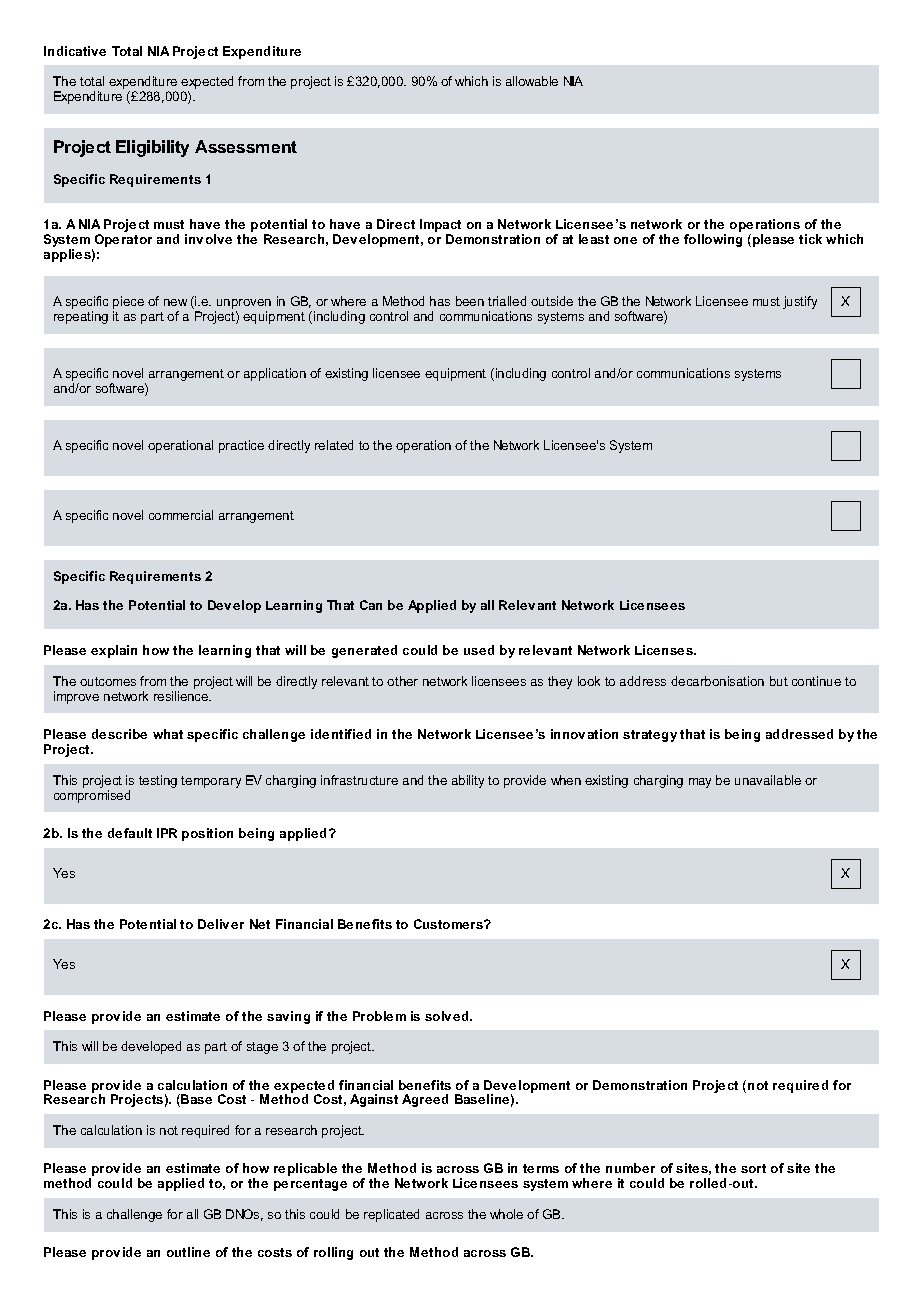  What do you see at coordinates (391, 1215) in the screenshot?
I see `replicated` at bounding box center [391, 1215].
